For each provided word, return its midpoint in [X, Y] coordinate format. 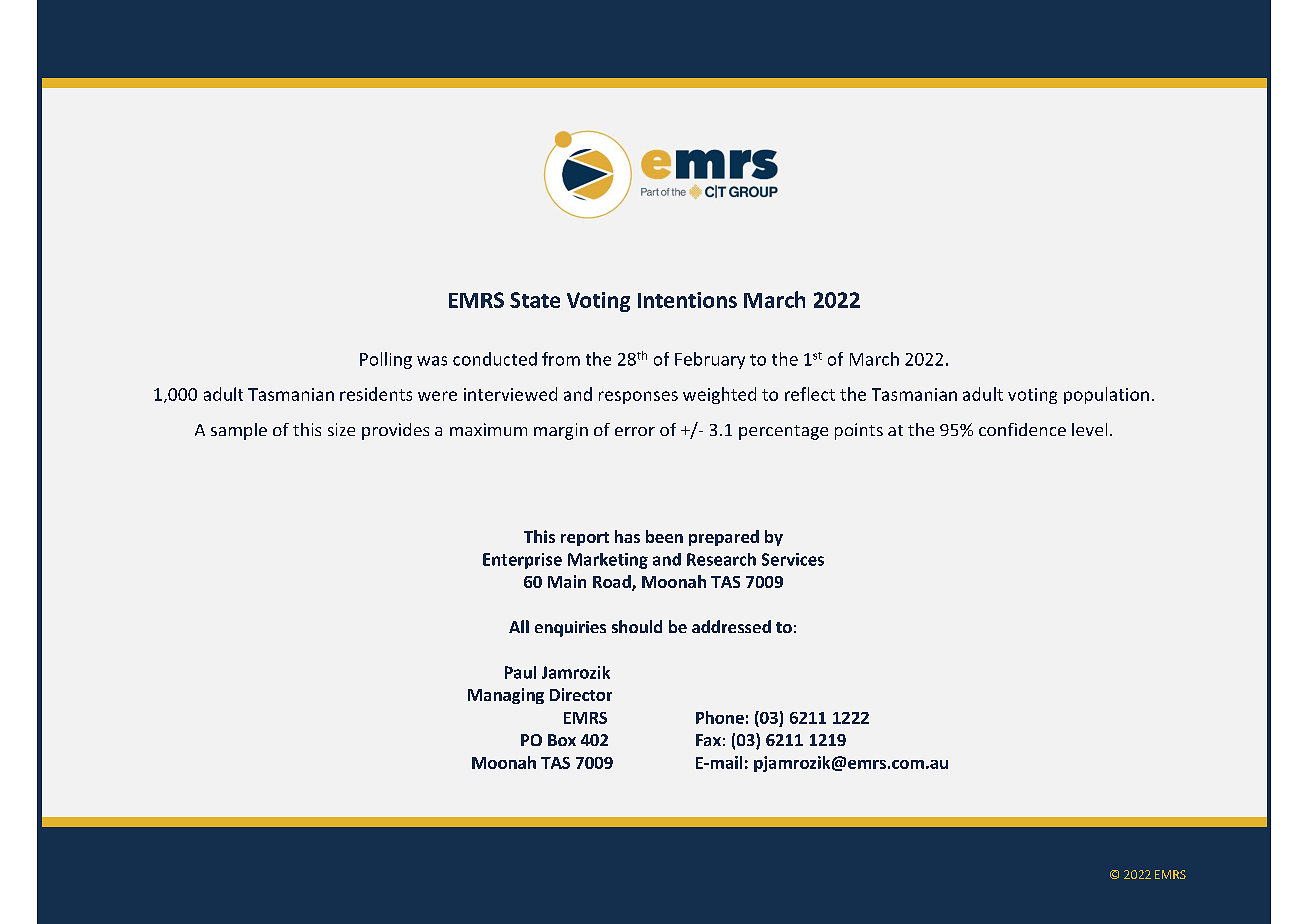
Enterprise [522, 561]
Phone [720, 717]
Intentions [687, 300]
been [664, 536]
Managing [506, 696]
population [1106, 395]
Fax [708, 740]
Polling [386, 360]
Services [793, 559]
